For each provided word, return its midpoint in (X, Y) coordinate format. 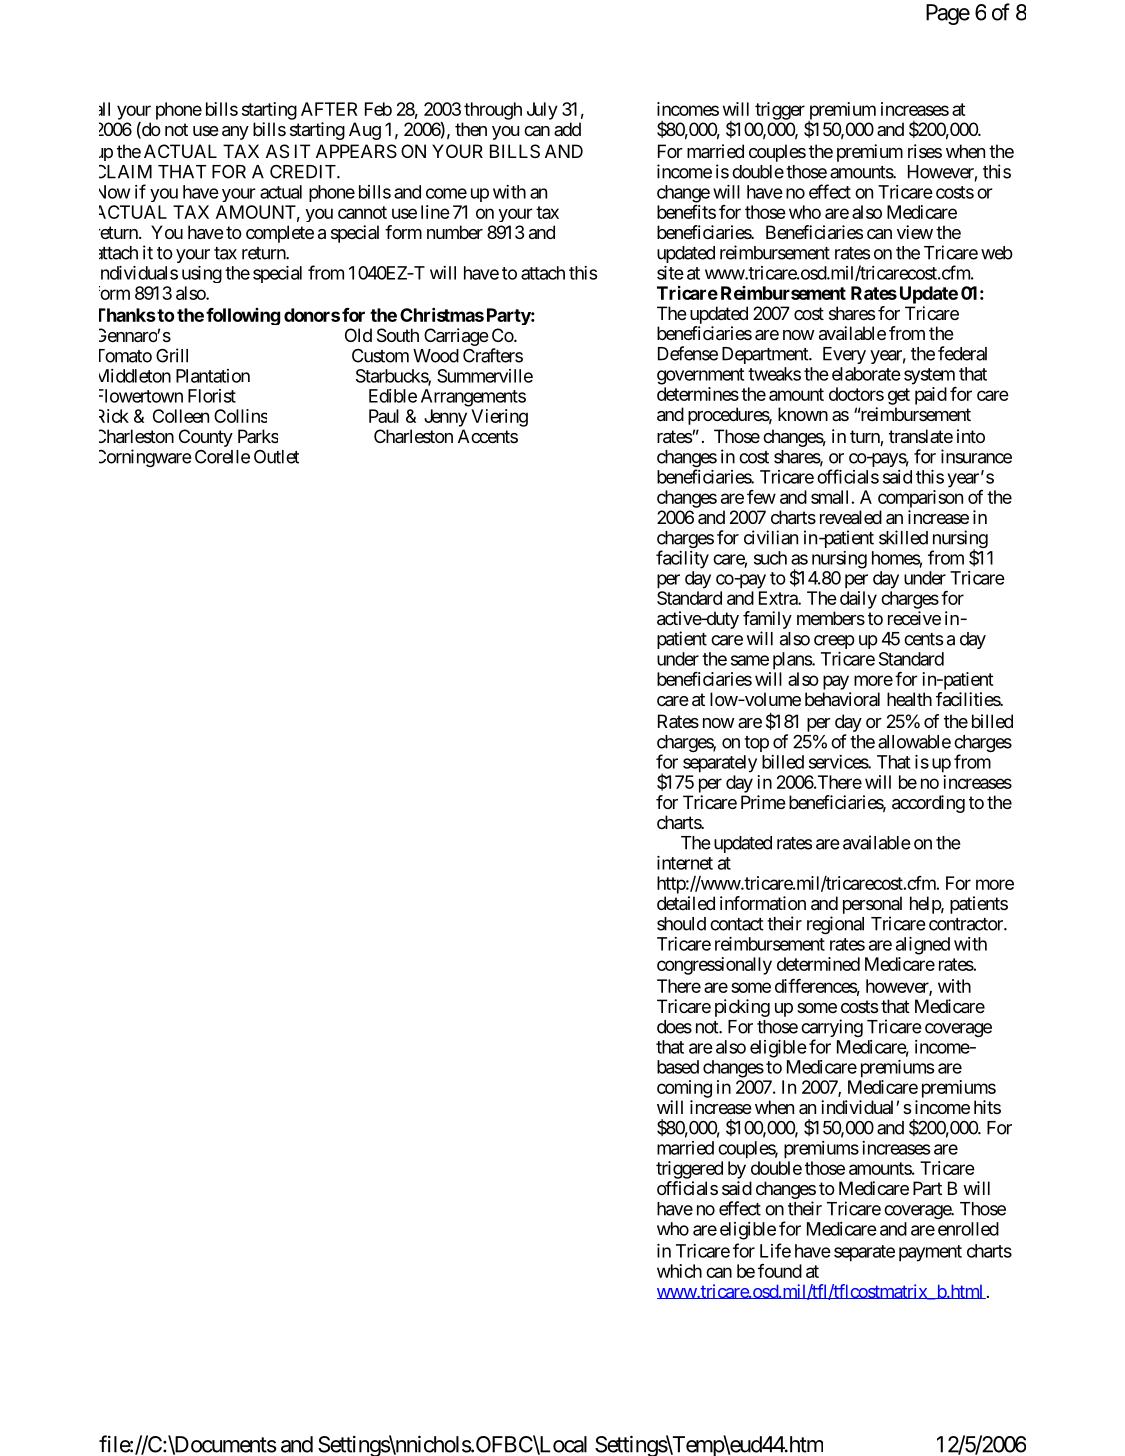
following (243, 316)
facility (682, 559)
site (670, 273)
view (915, 232)
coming (684, 1089)
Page (948, 14)
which (679, 1271)
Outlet (276, 457)
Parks (258, 436)
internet (685, 863)
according (928, 804)
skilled (903, 537)
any (235, 133)
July (542, 111)
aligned (923, 946)
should (681, 924)
